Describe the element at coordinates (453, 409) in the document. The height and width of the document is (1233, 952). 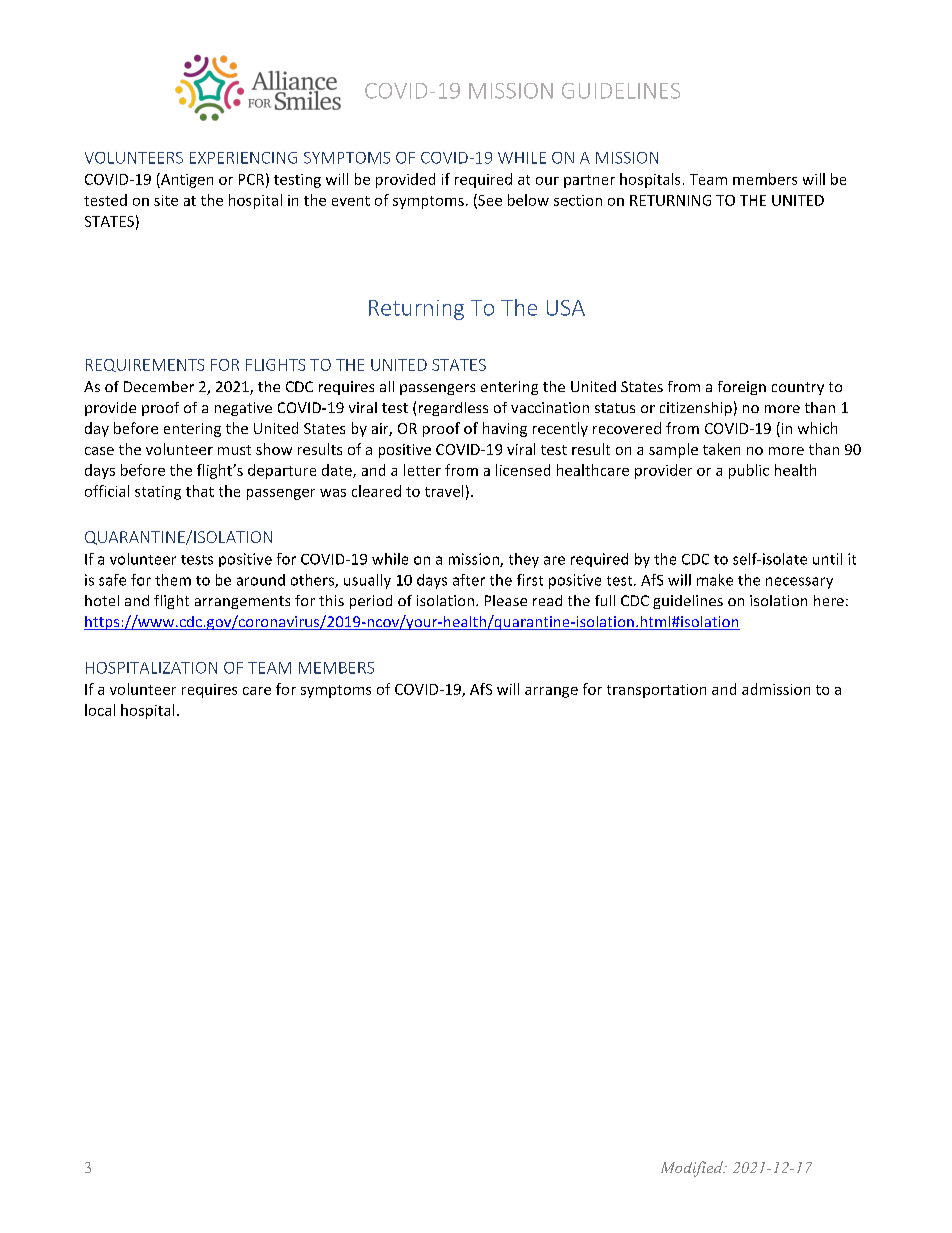
I see `regardless` at that location.
